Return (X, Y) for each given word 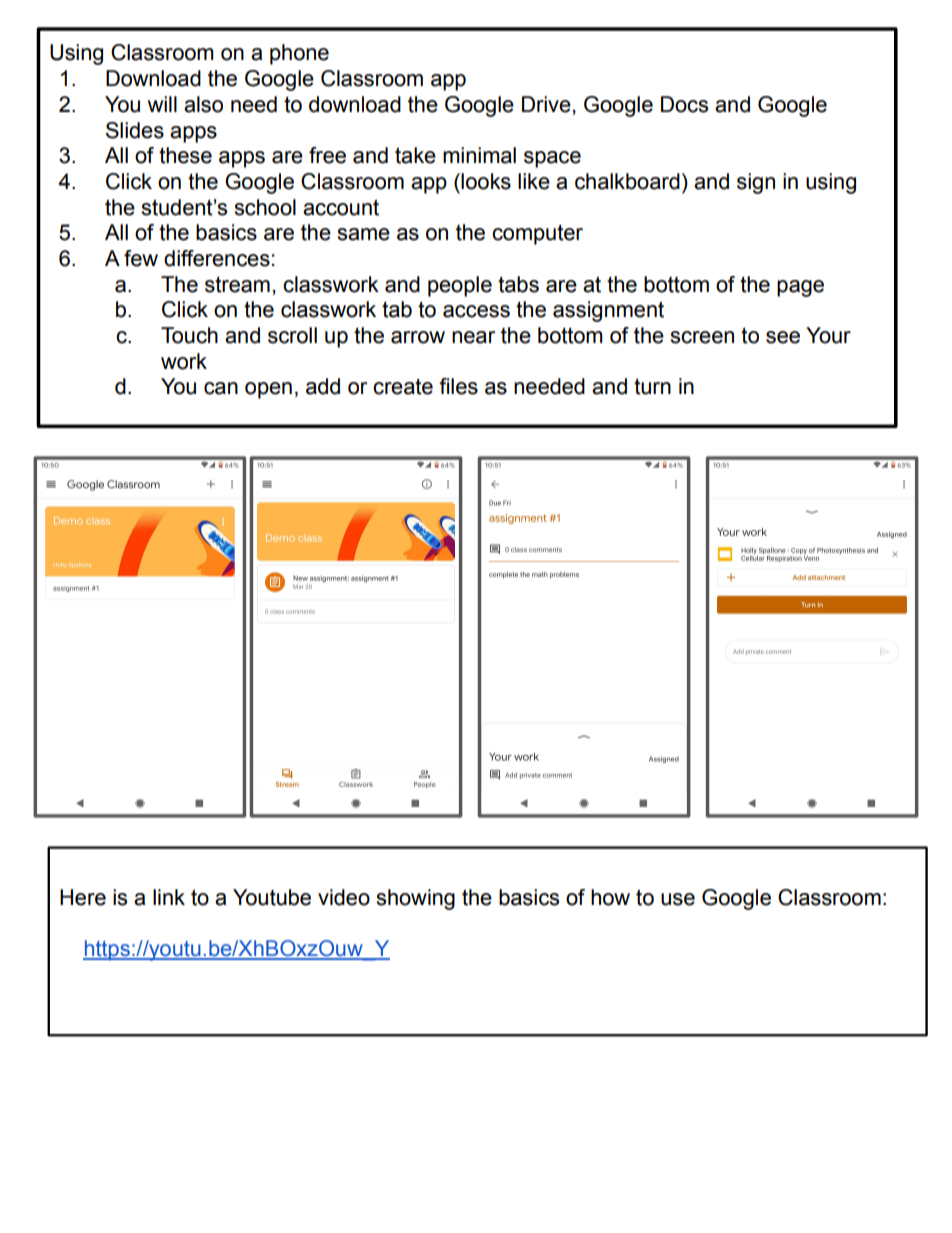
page (800, 288)
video (344, 897)
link (169, 897)
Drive (546, 104)
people (460, 286)
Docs (684, 104)
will (162, 104)
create (403, 386)
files (458, 386)
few (141, 258)
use (678, 899)
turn (652, 386)
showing (415, 899)
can (221, 388)
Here (83, 897)
